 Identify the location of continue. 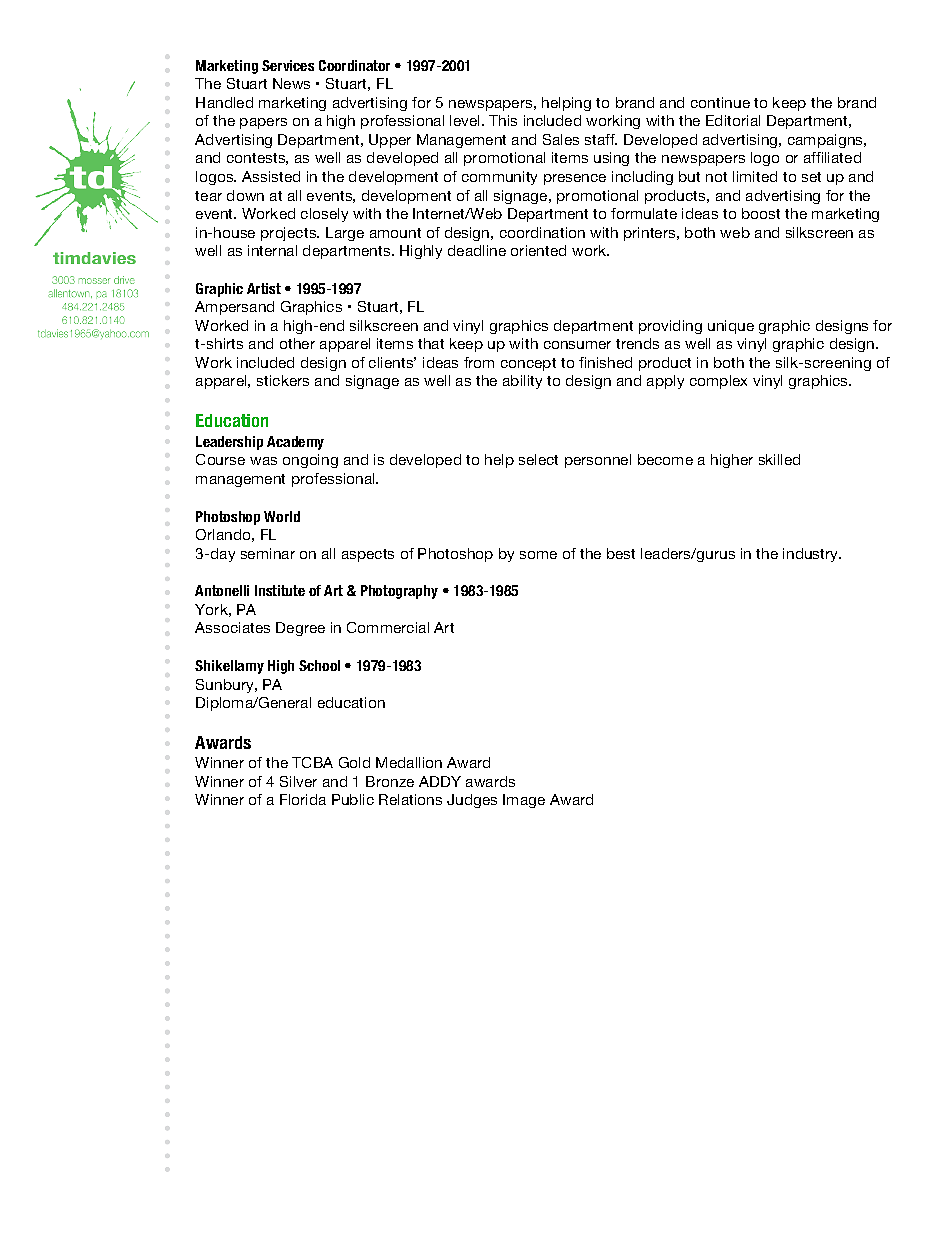
(720, 102).
